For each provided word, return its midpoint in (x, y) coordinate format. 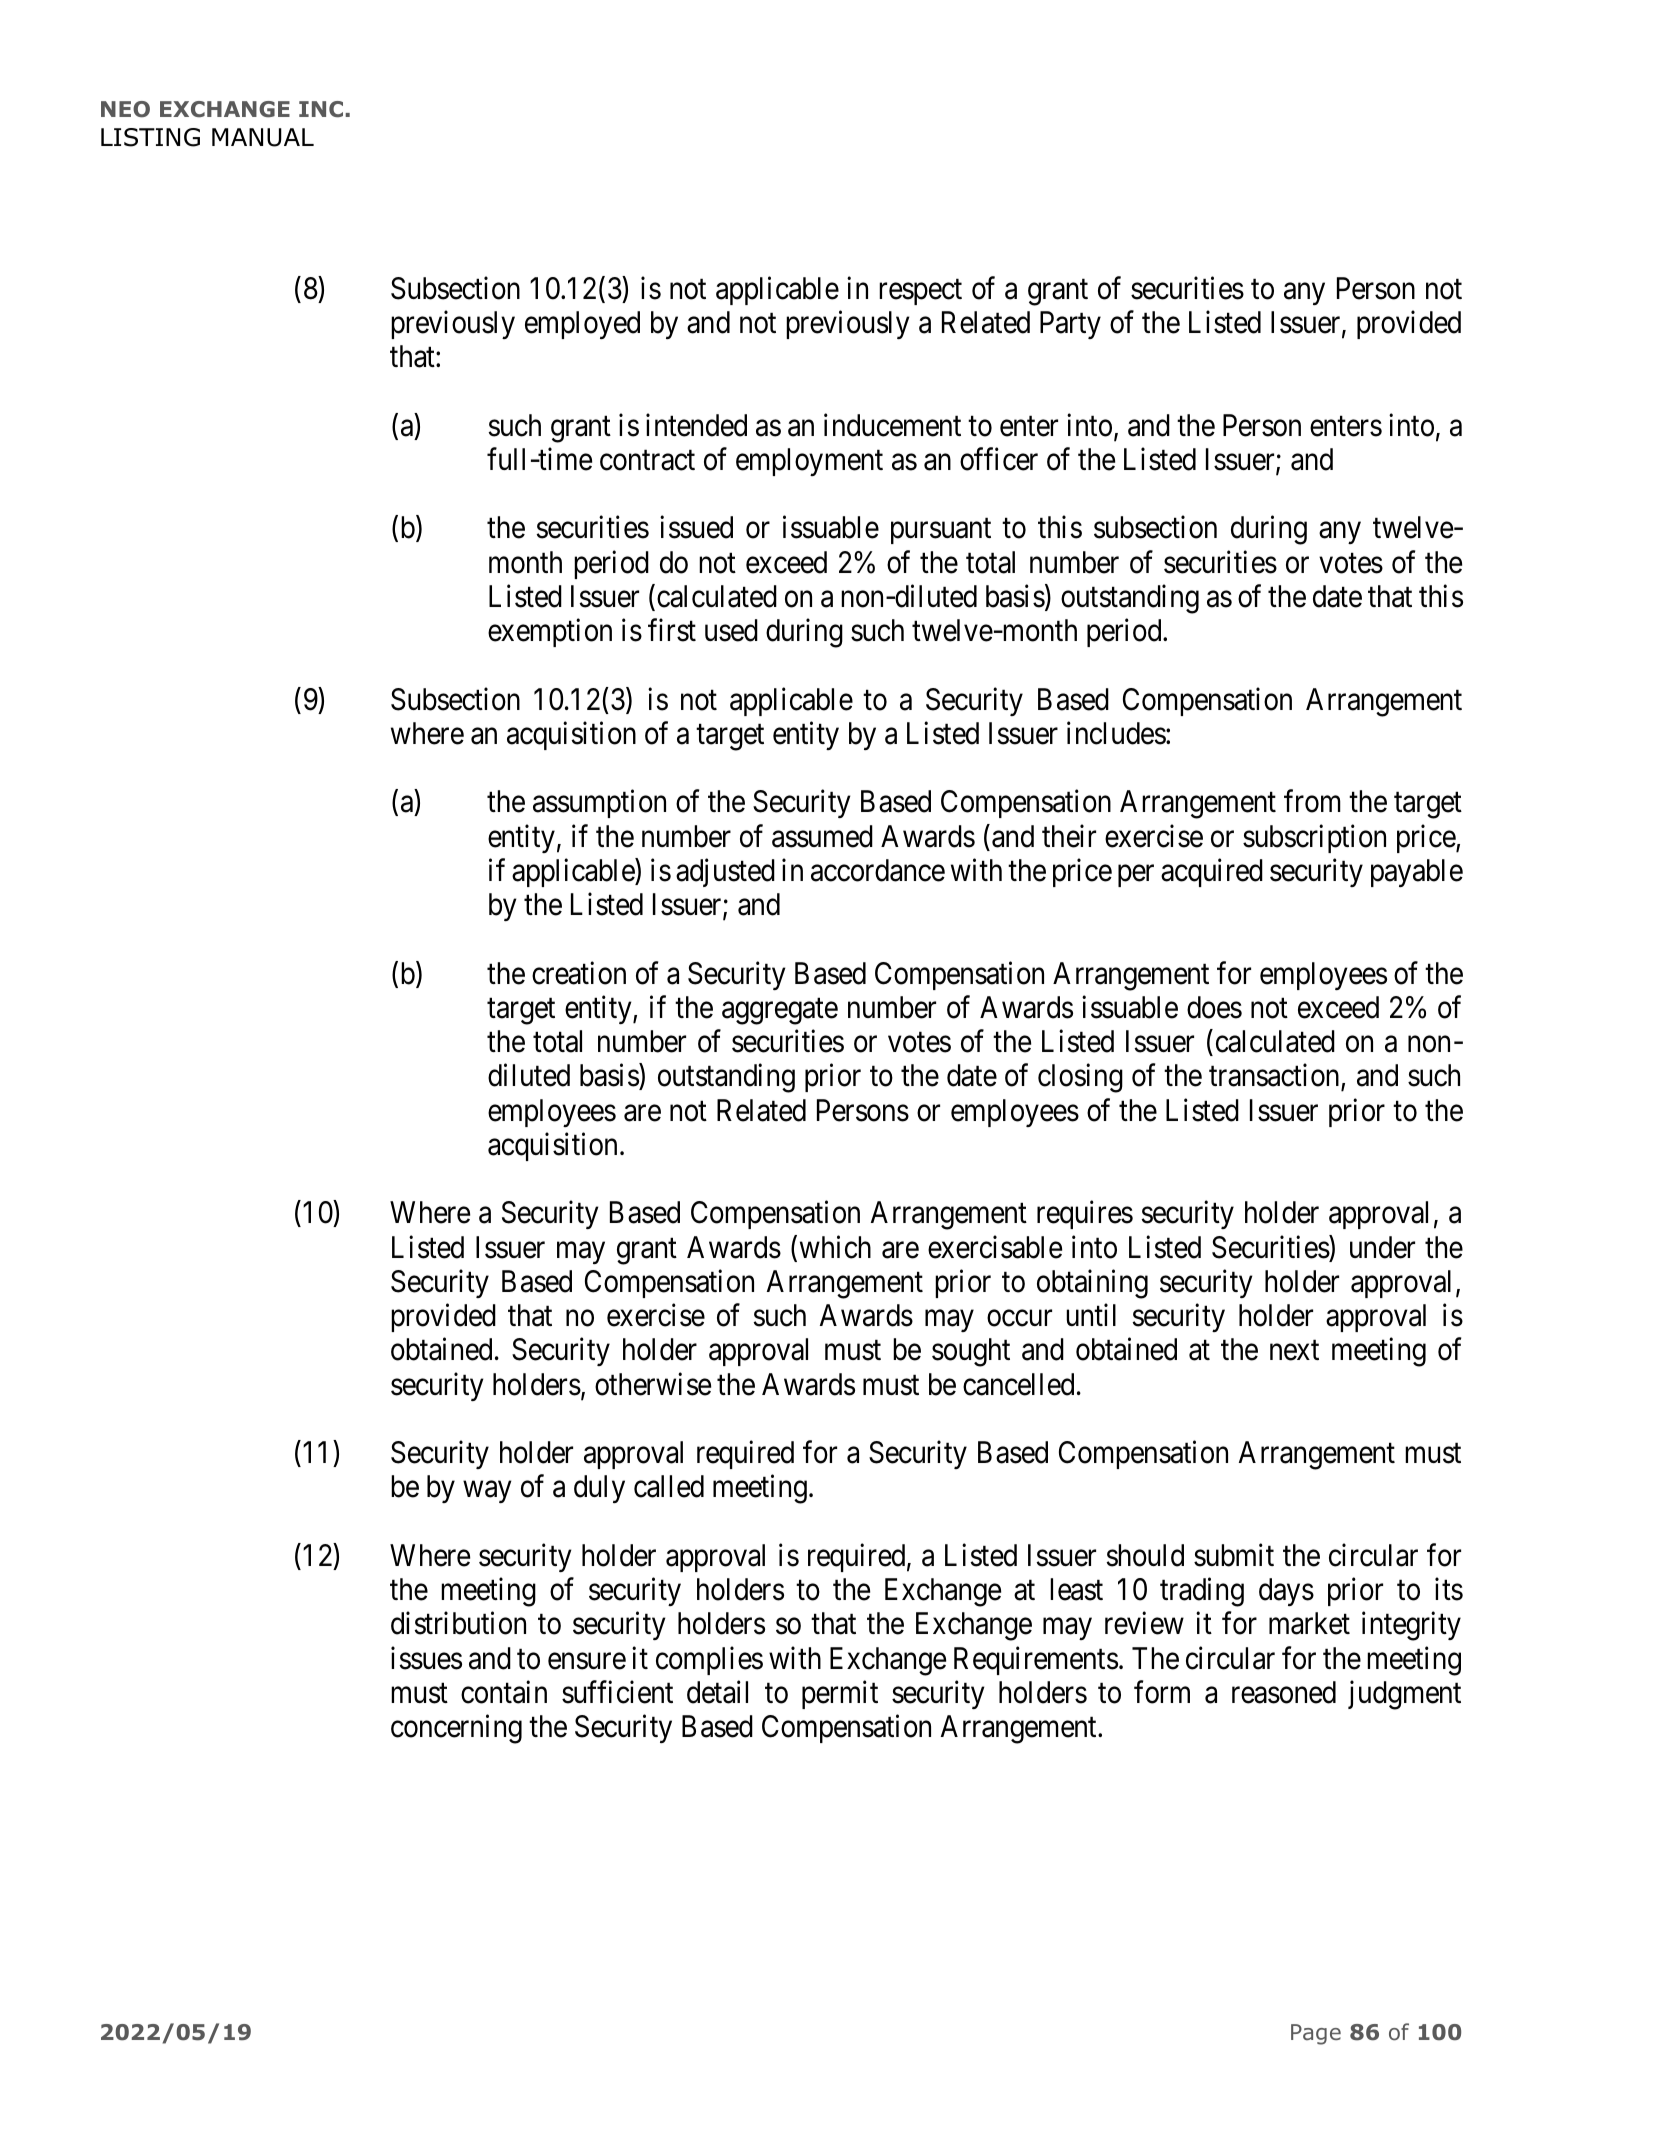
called (669, 1486)
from (1312, 801)
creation (579, 973)
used (731, 630)
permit (840, 1695)
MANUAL (263, 137)
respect (920, 292)
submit (1234, 1555)
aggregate (780, 1012)
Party (1070, 325)
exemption (550, 633)
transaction (1275, 1076)
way (487, 1492)
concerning (456, 1729)
